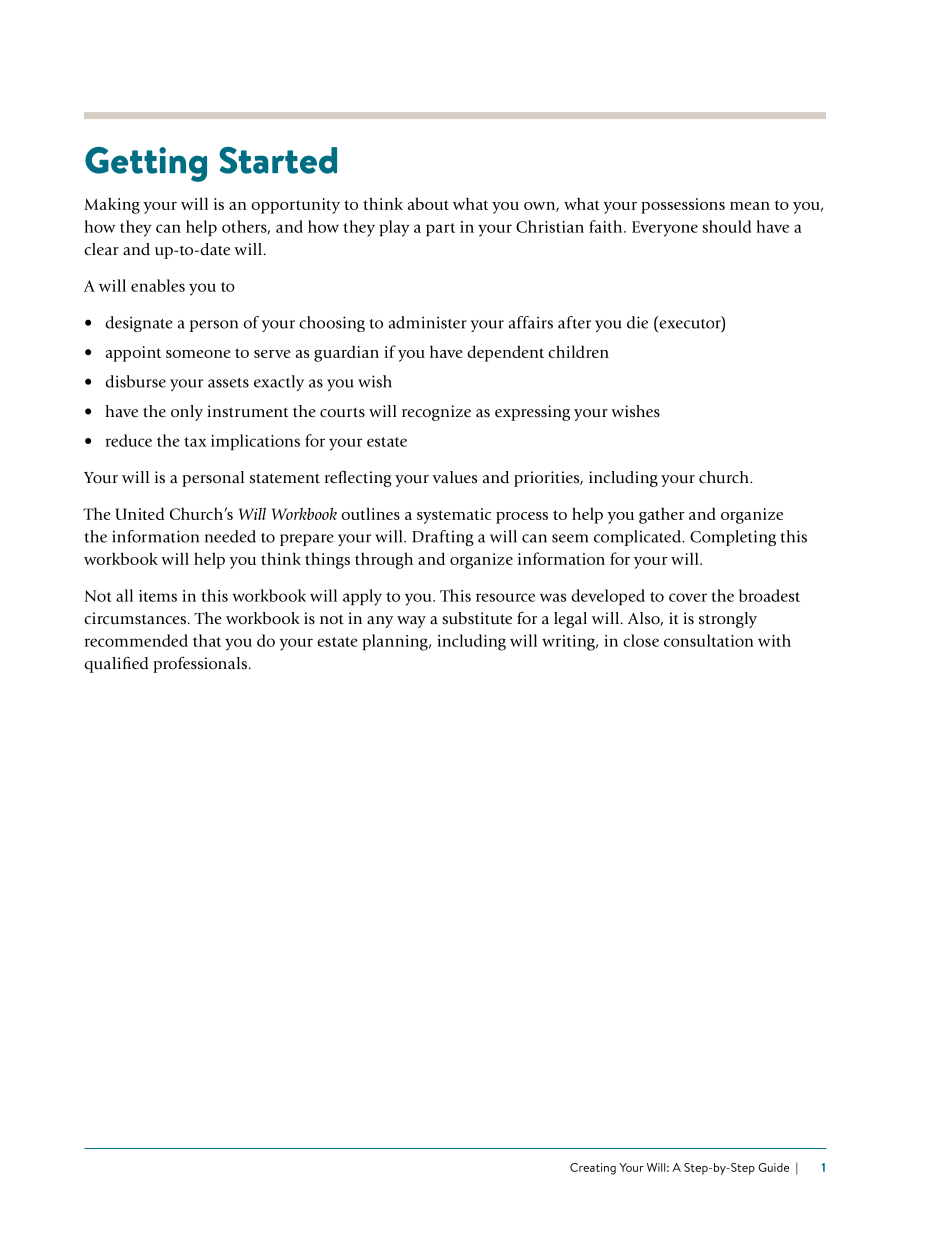  Describe the element at coordinates (593, 1169) in the screenshot. I see `Creating` at that location.
